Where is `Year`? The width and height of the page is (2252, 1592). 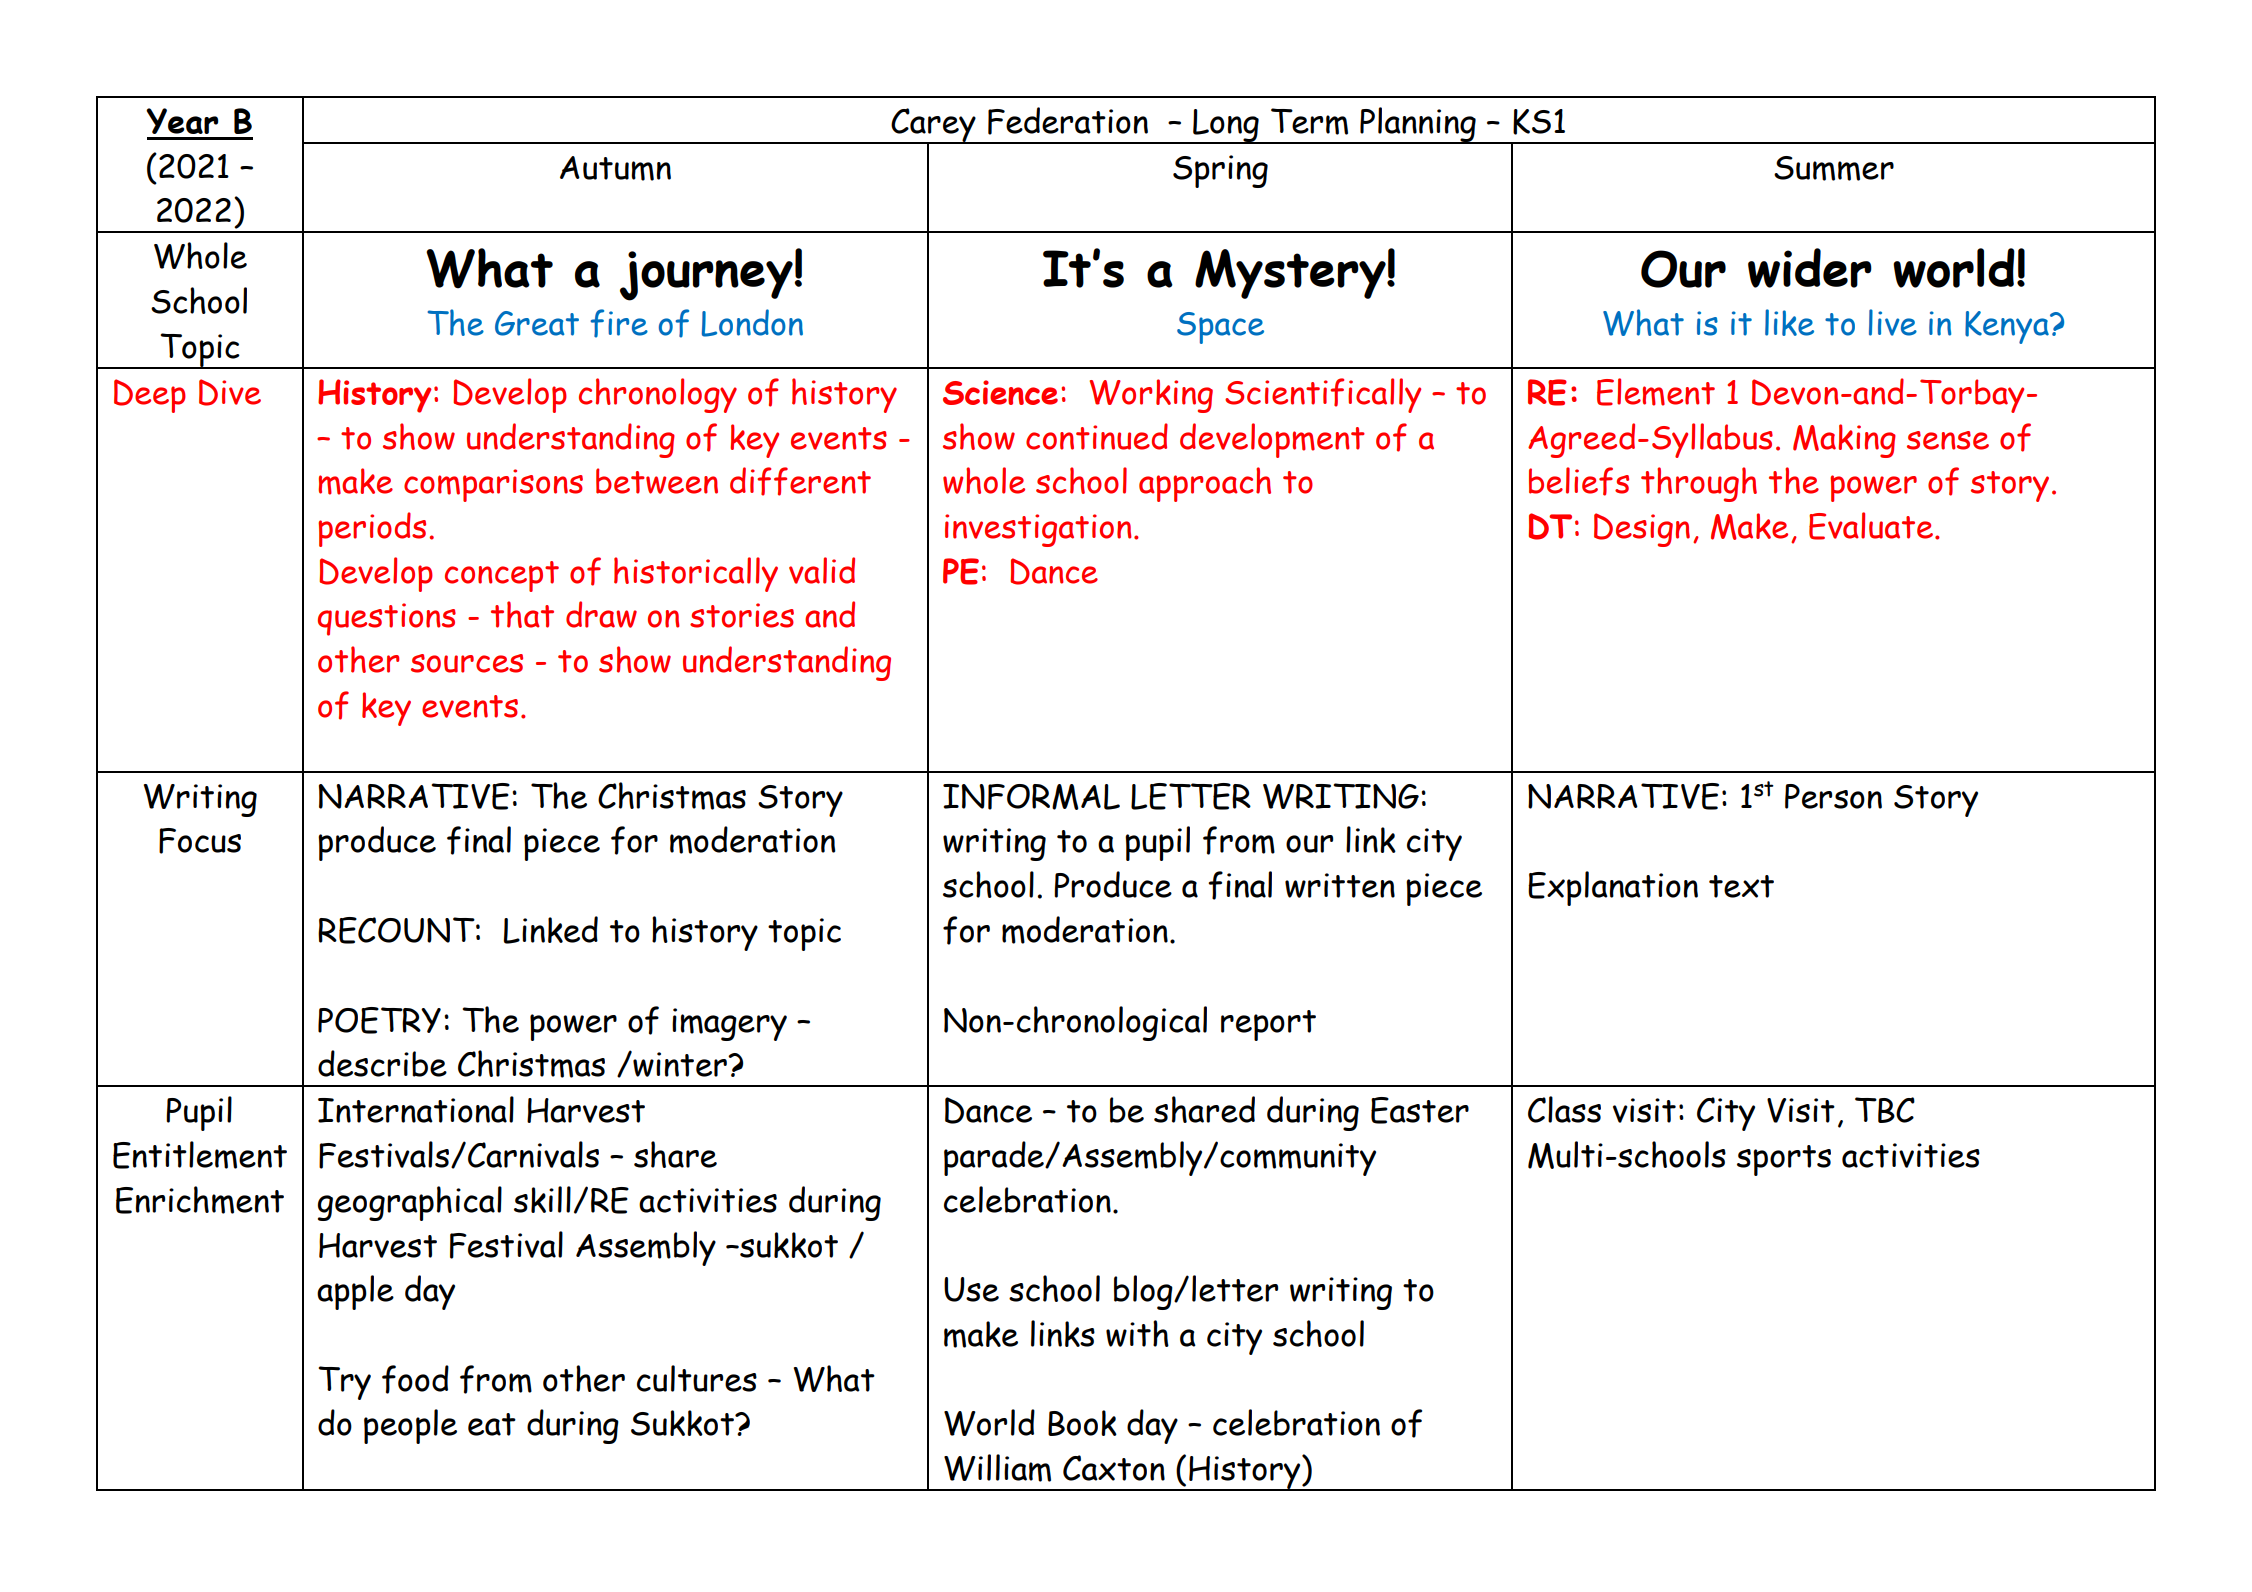 Year is located at coordinates (182, 121).
